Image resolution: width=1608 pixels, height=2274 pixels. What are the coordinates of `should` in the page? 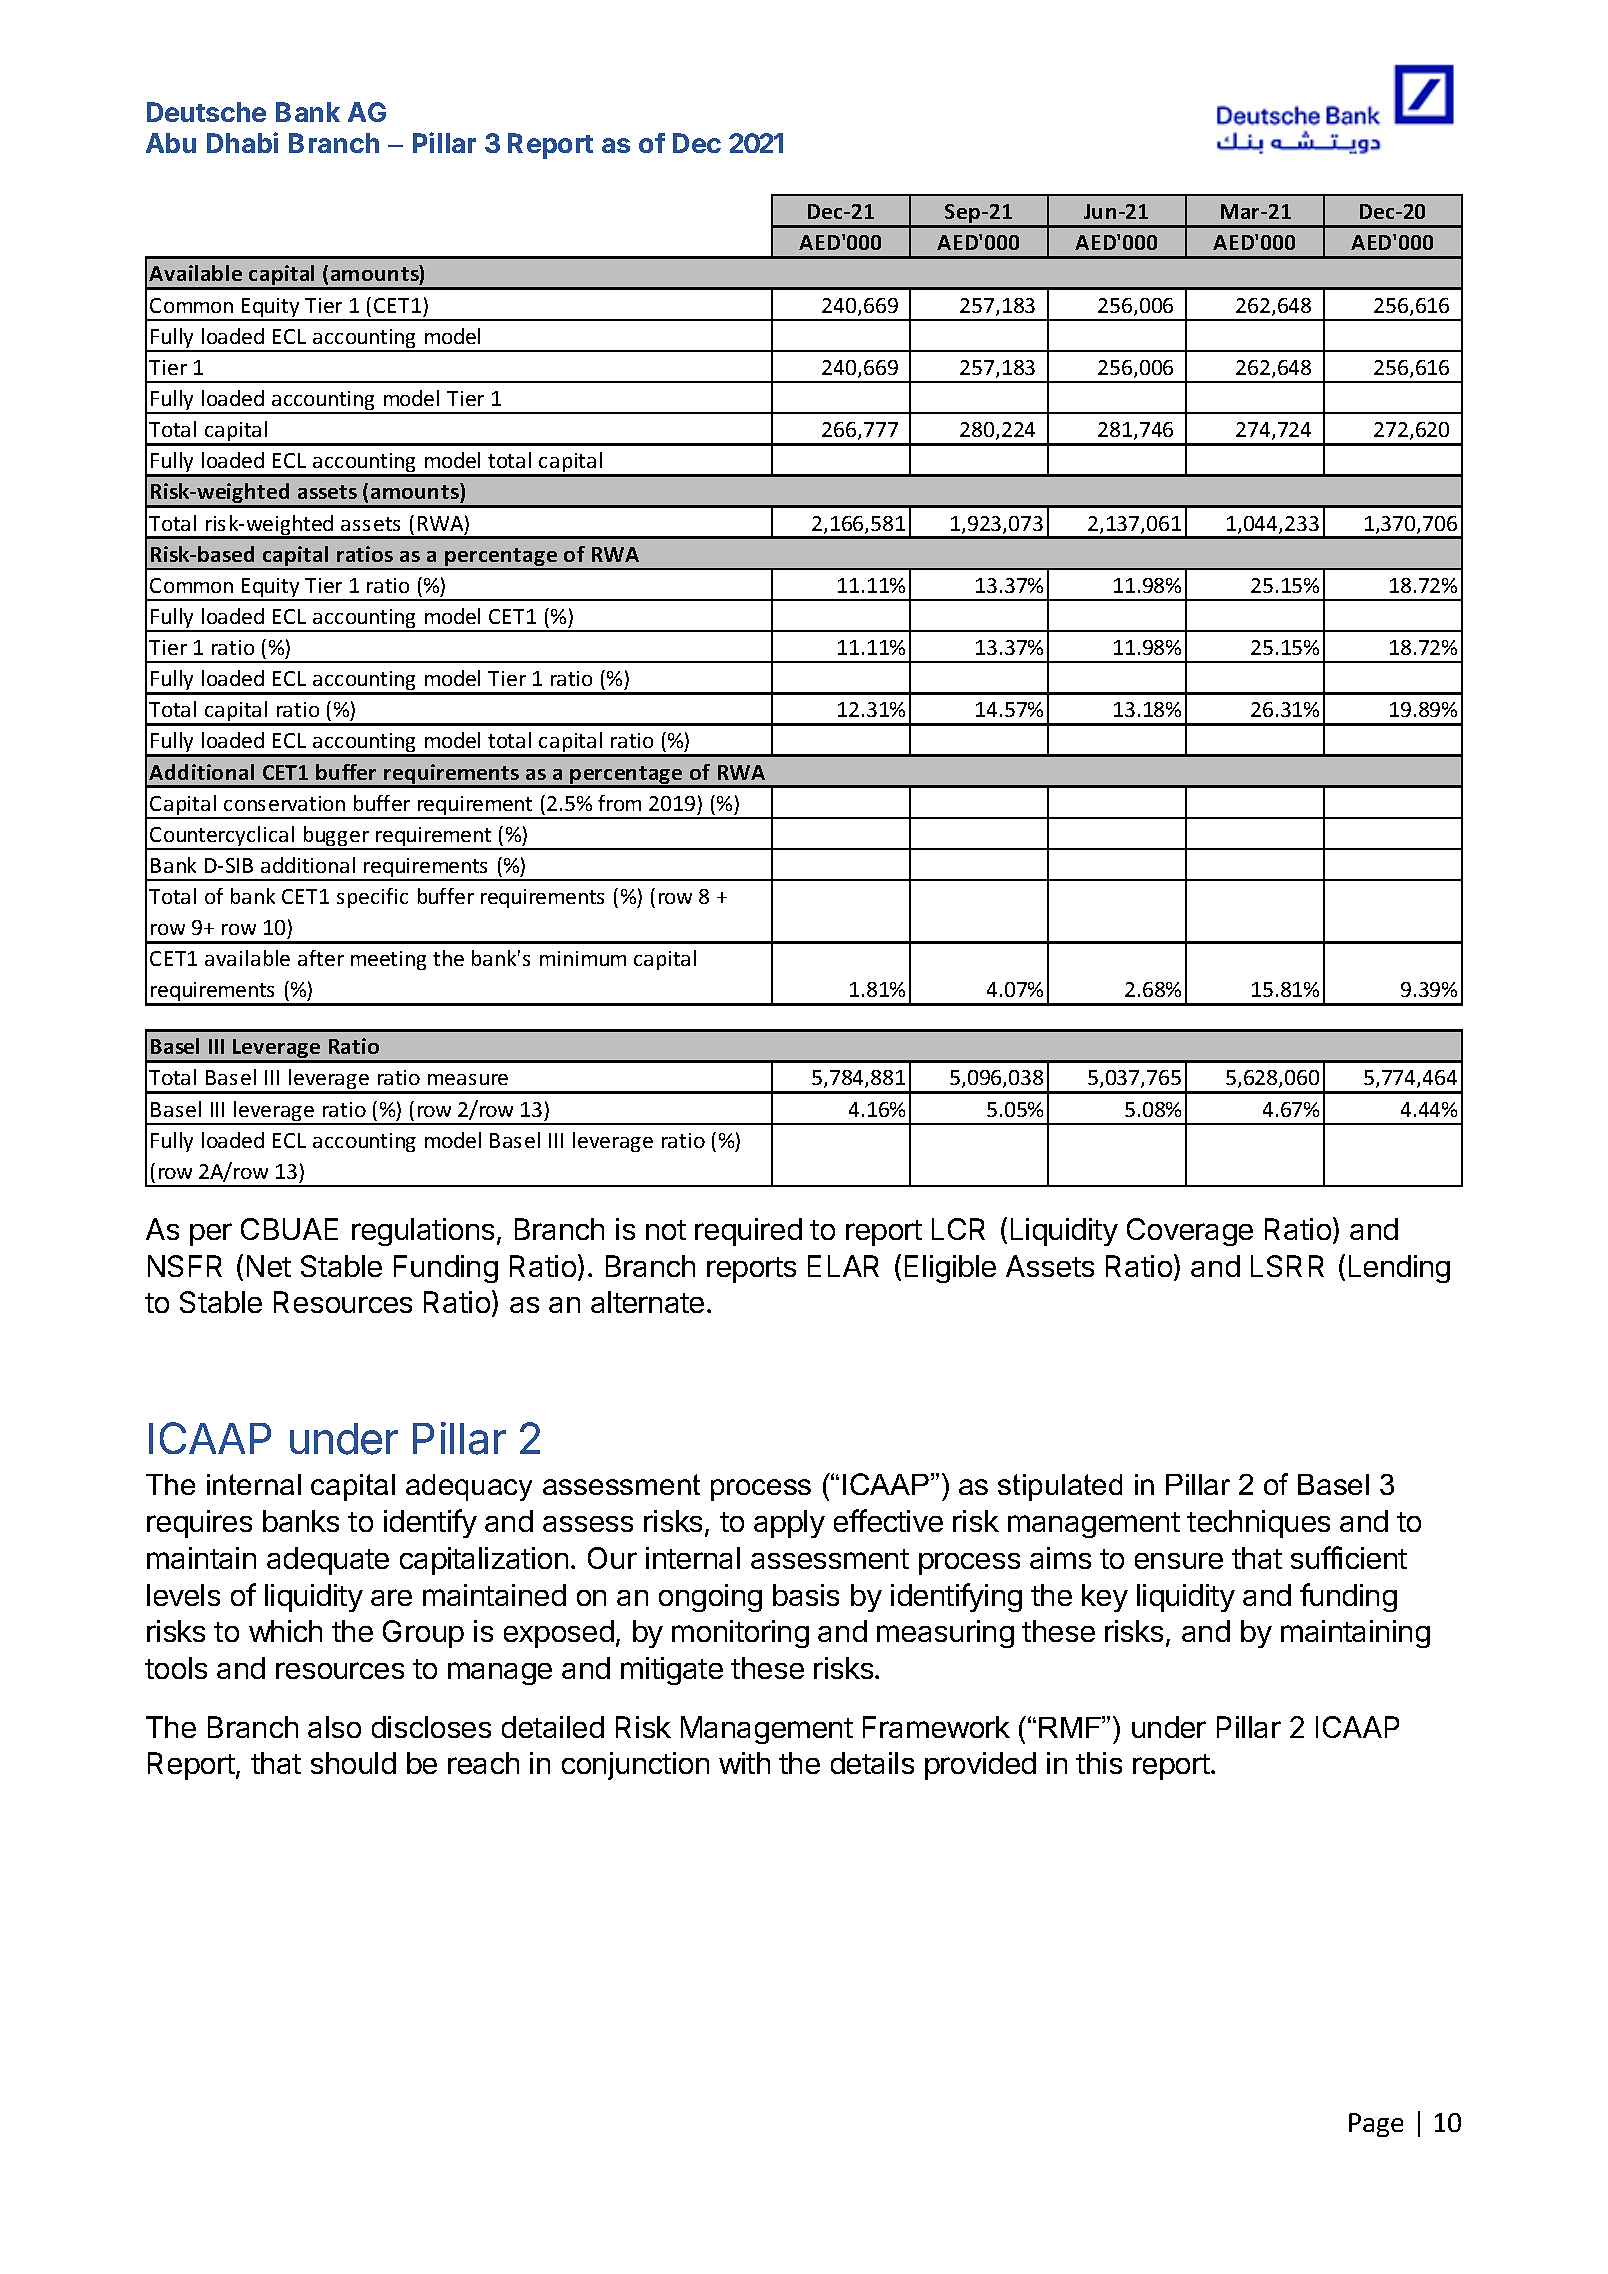 It's located at (353, 1763).
